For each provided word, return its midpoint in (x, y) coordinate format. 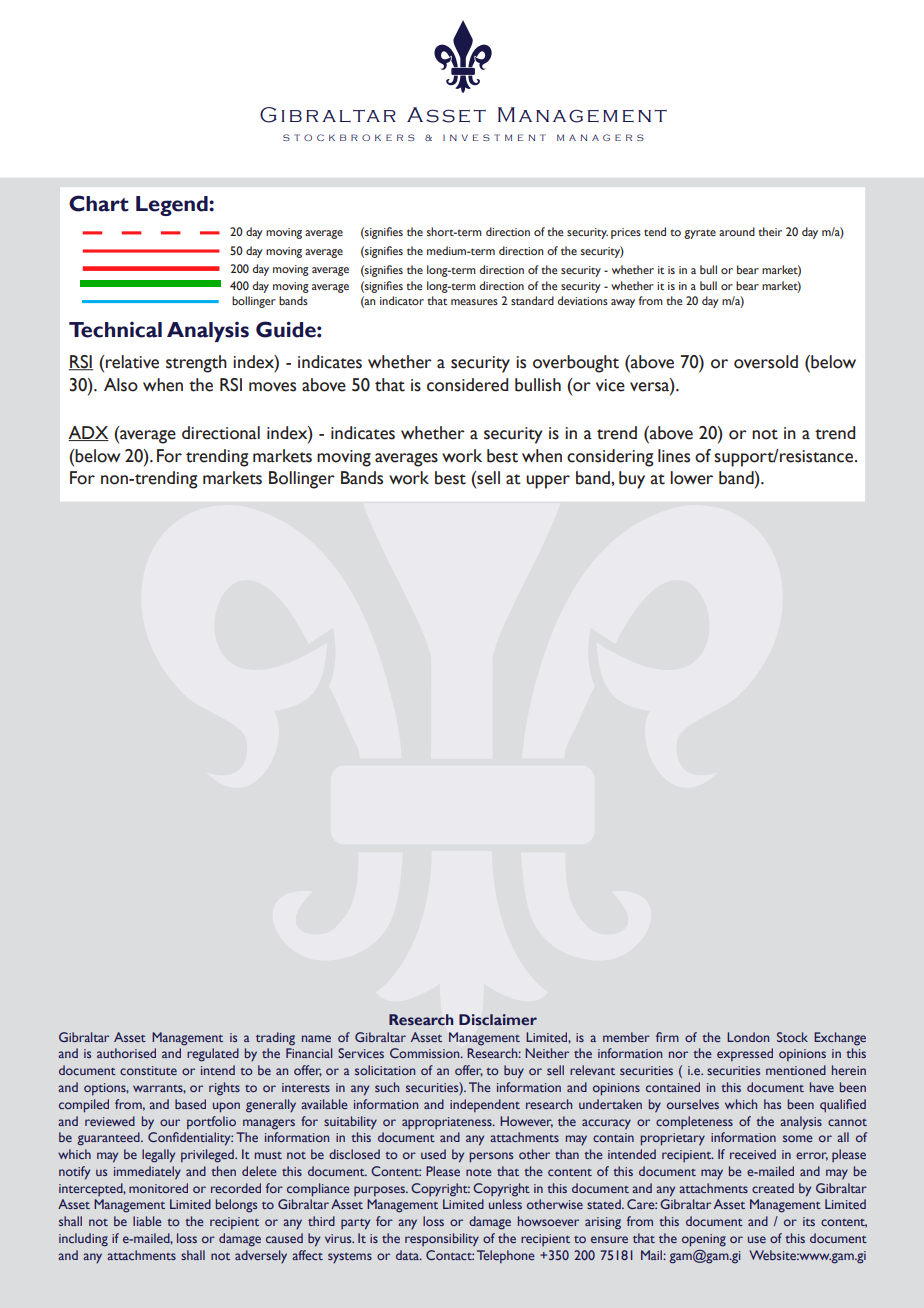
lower (691, 478)
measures (474, 302)
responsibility (442, 1240)
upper (548, 482)
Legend (173, 206)
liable (147, 1221)
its (809, 1221)
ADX (88, 433)
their (770, 231)
